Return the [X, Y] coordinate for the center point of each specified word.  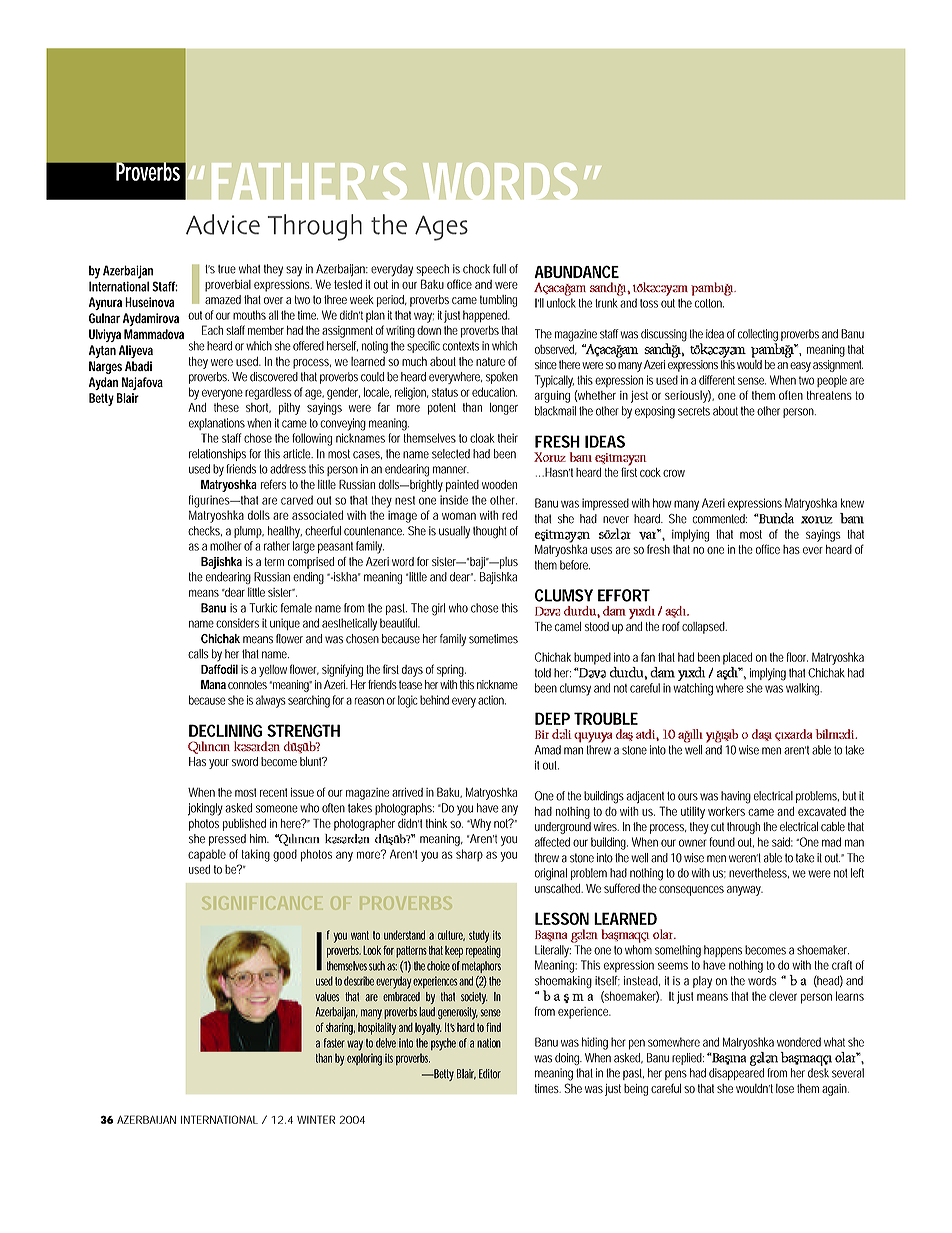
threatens [829, 395]
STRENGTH [303, 730]
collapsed [704, 628]
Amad [548, 750]
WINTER [316, 1119]
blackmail [555, 411]
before [575, 565]
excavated [822, 811]
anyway [745, 891]
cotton [709, 303]
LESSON [562, 918]
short [258, 408]
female [296, 608]
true [227, 269]
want [360, 935]
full [499, 269]
